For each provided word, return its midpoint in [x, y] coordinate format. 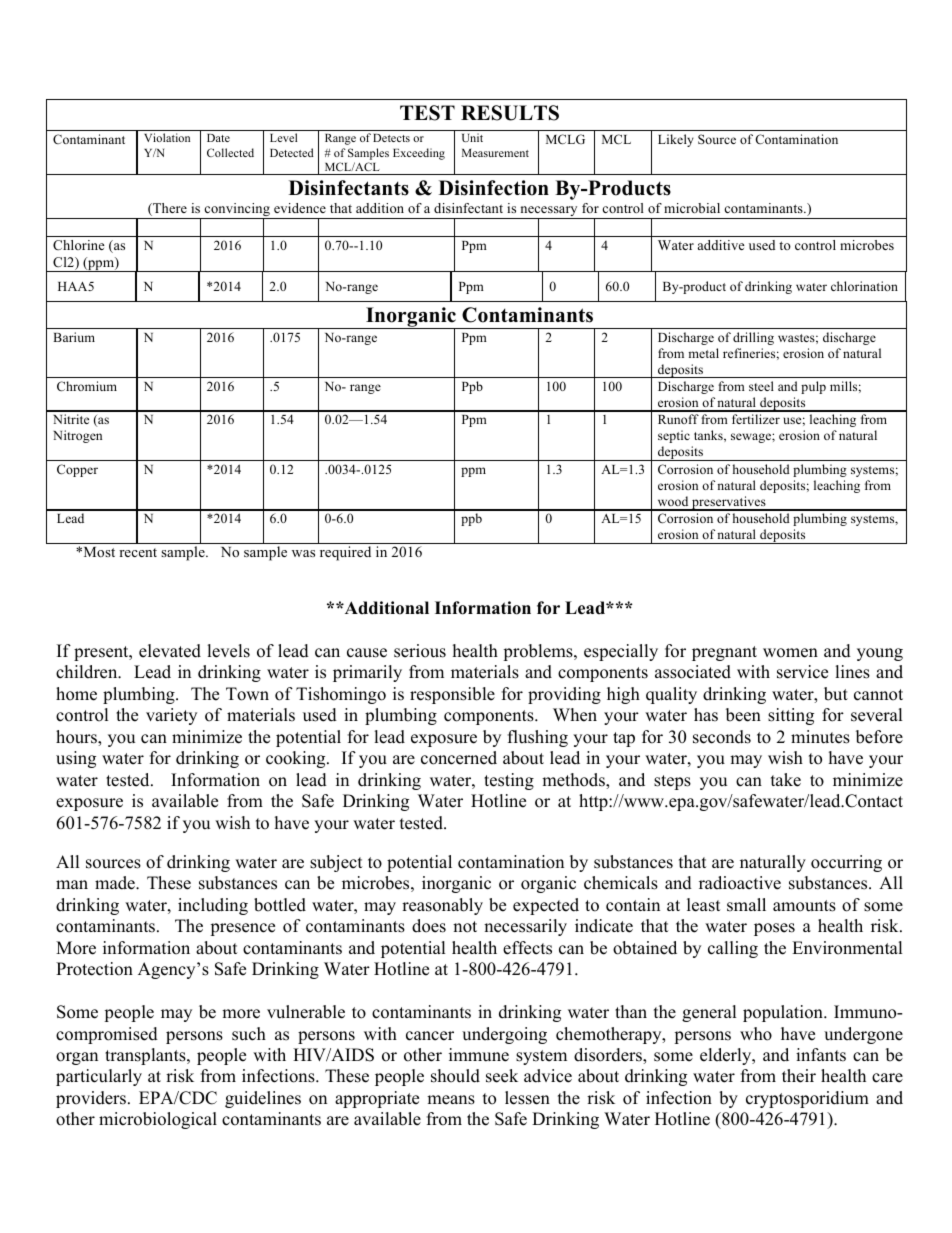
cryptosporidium [807, 1099]
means [451, 1100]
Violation [167, 137]
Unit [472, 137]
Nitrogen [77, 436]
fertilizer [756, 419]
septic [674, 436]
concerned [459, 758]
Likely [676, 140]
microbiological [158, 1120]
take [786, 780]
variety [171, 716]
